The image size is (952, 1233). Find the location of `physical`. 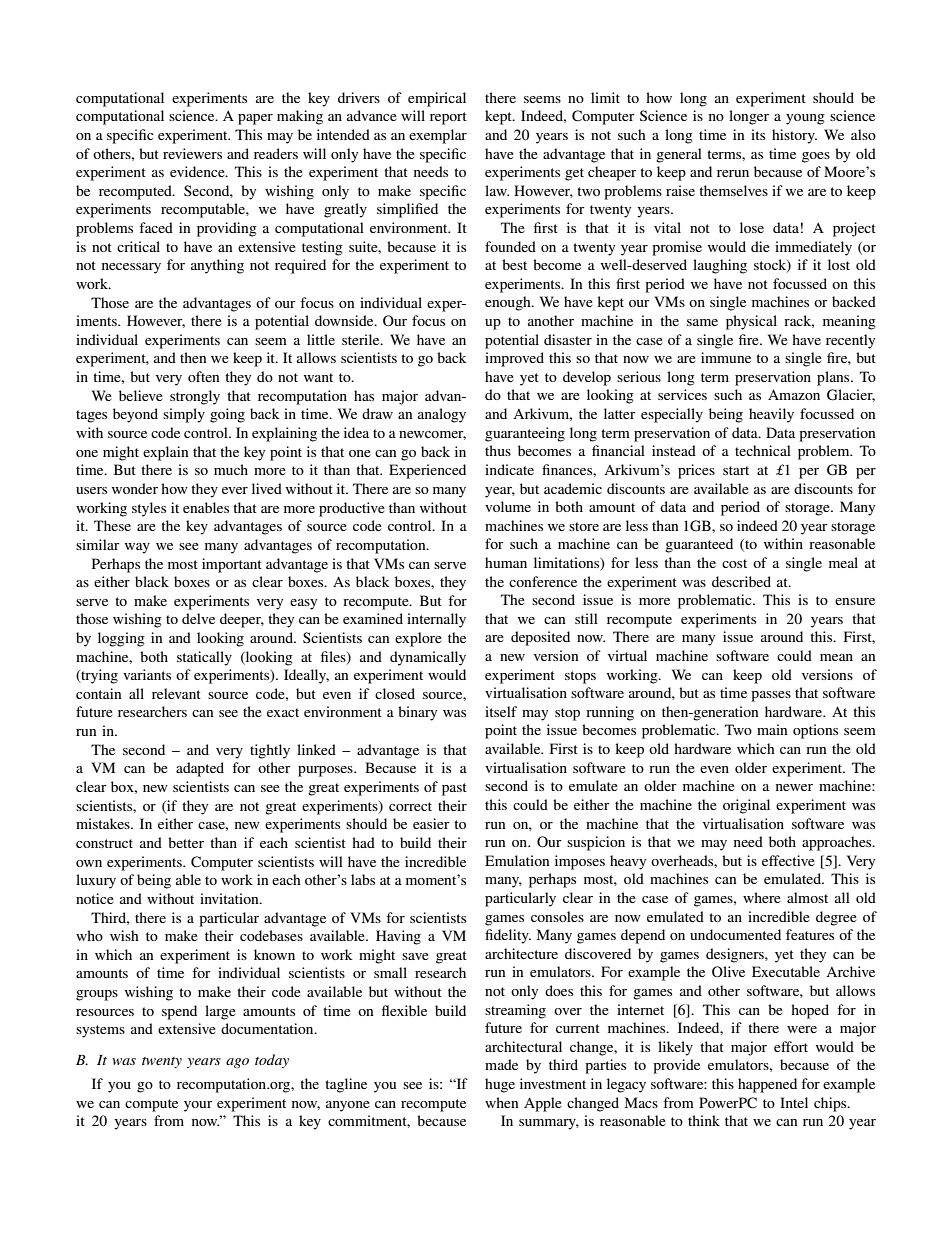

physical is located at coordinates (751, 322).
